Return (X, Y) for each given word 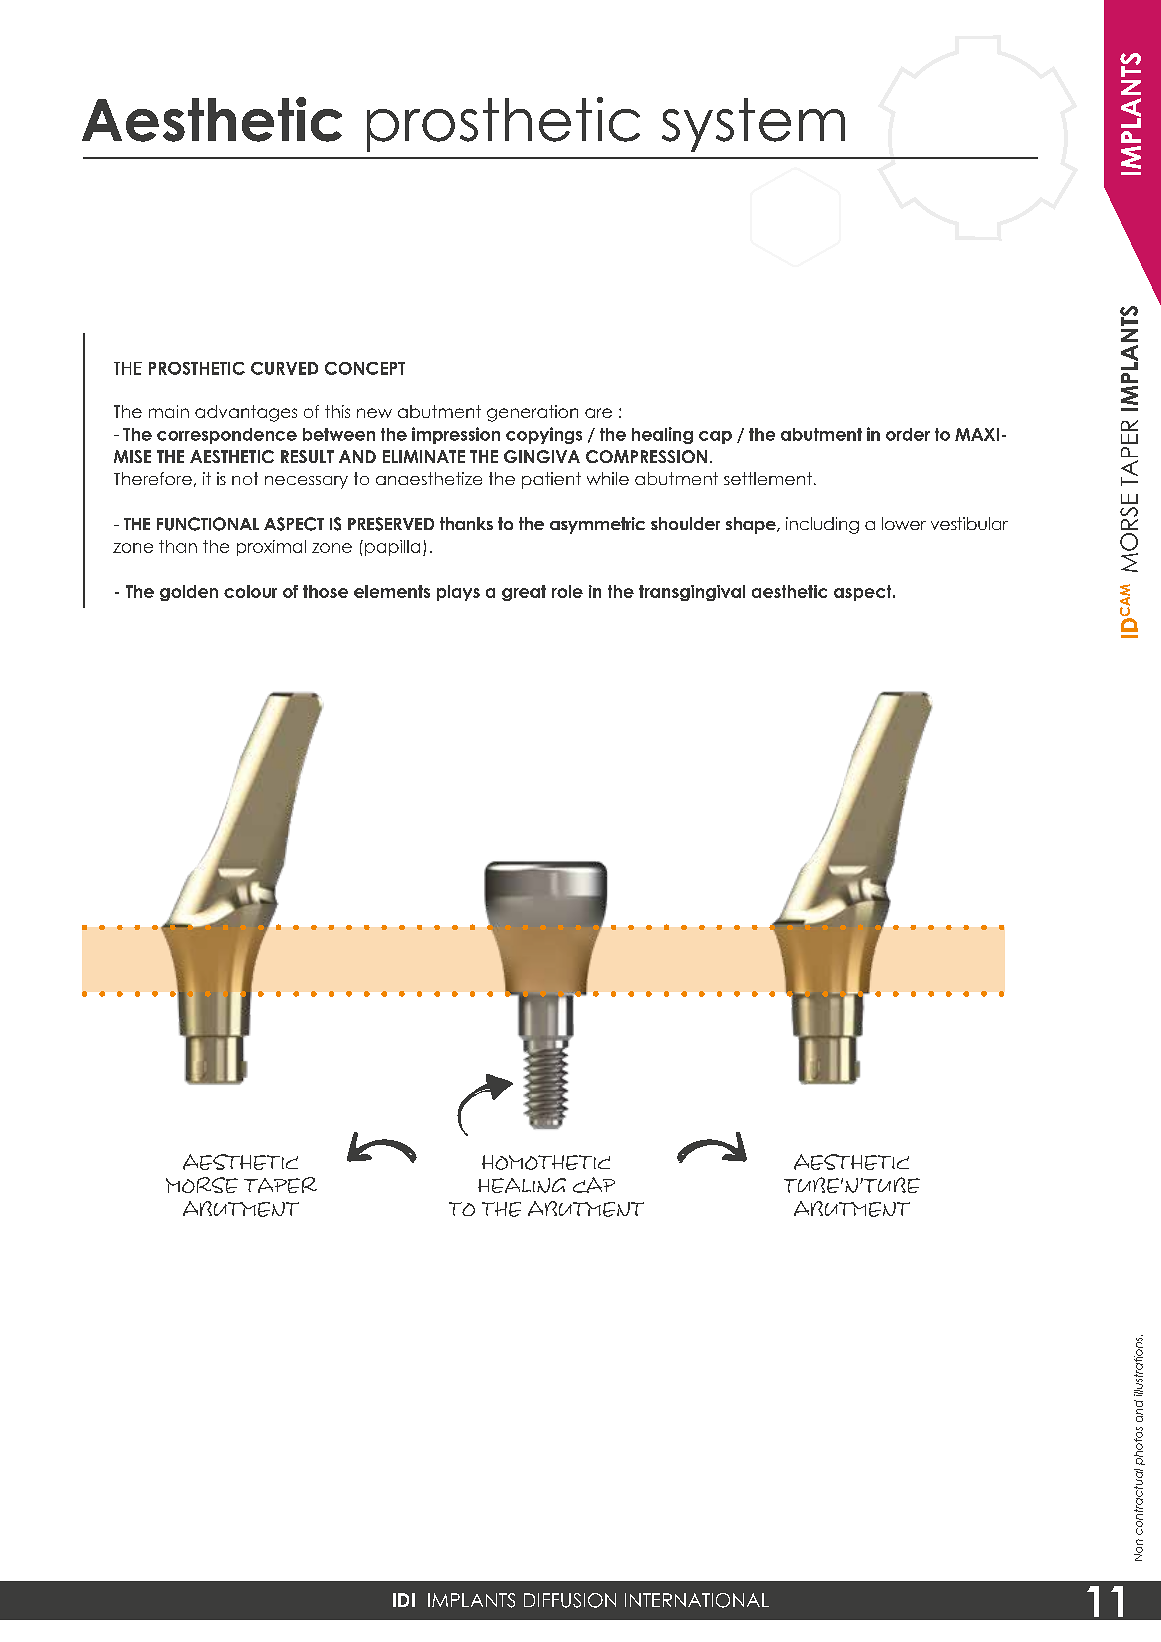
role (567, 591)
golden (189, 593)
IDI (404, 1600)
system (753, 125)
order (908, 434)
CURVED (284, 368)
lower (904, 523)
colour (250, 591)
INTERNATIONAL (697, 1600)
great (524, 593)
